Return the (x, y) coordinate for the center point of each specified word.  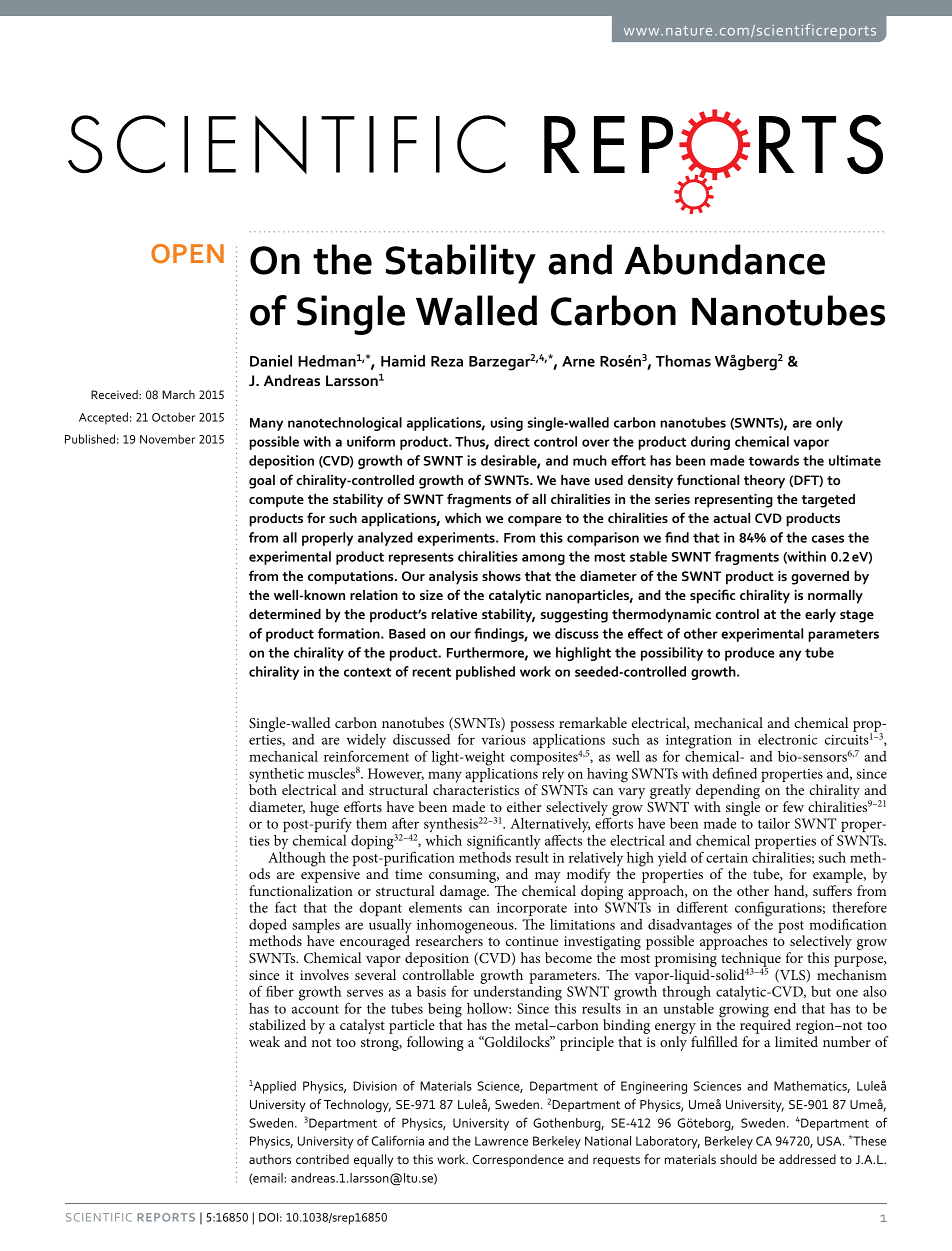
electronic (787, 739)
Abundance (724, 259)
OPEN (187, 253)
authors (270, 1159)
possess (532, 726)
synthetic (276, 776)
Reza (447, 361)
